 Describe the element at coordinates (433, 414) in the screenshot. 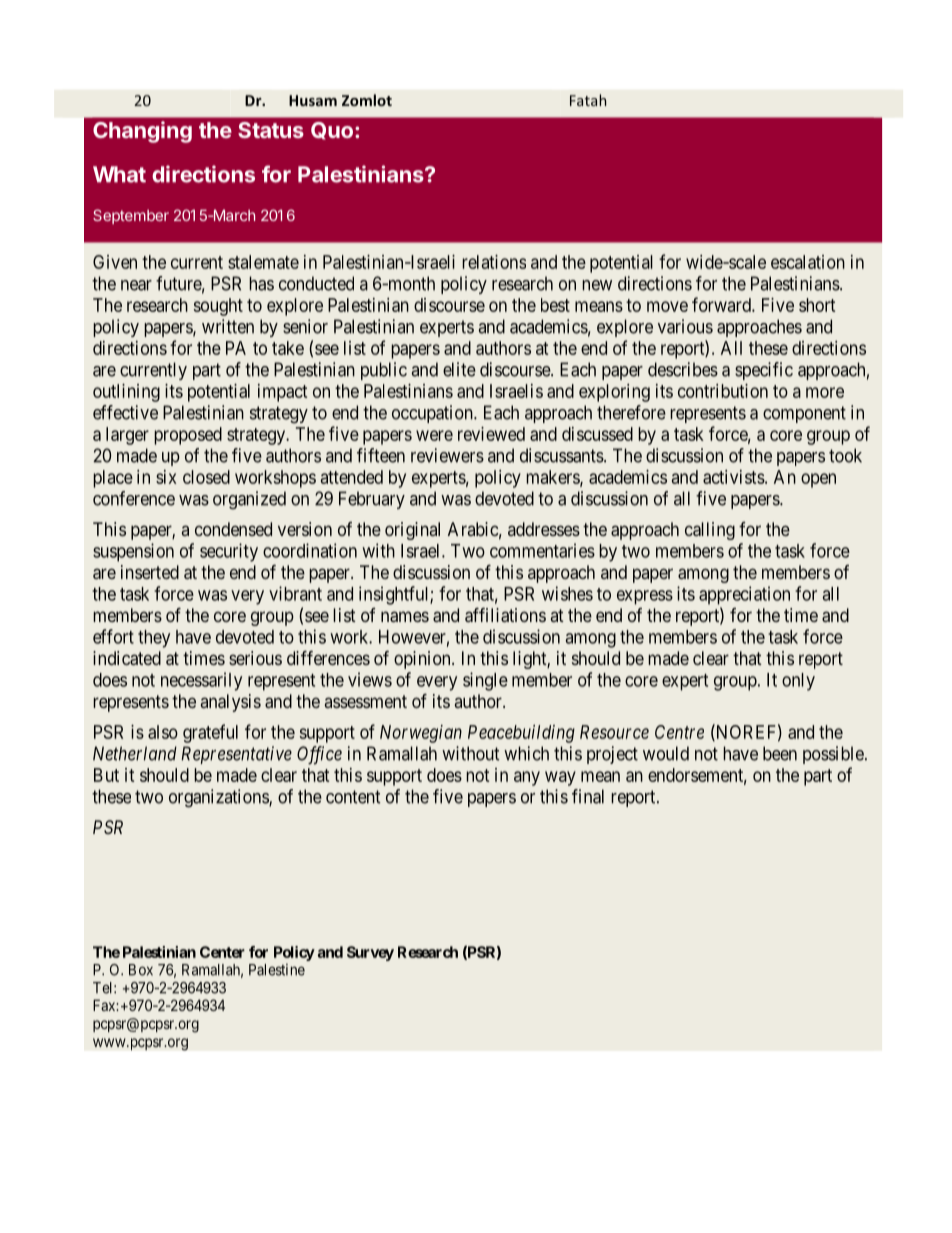

I see `occupation` at that location.
